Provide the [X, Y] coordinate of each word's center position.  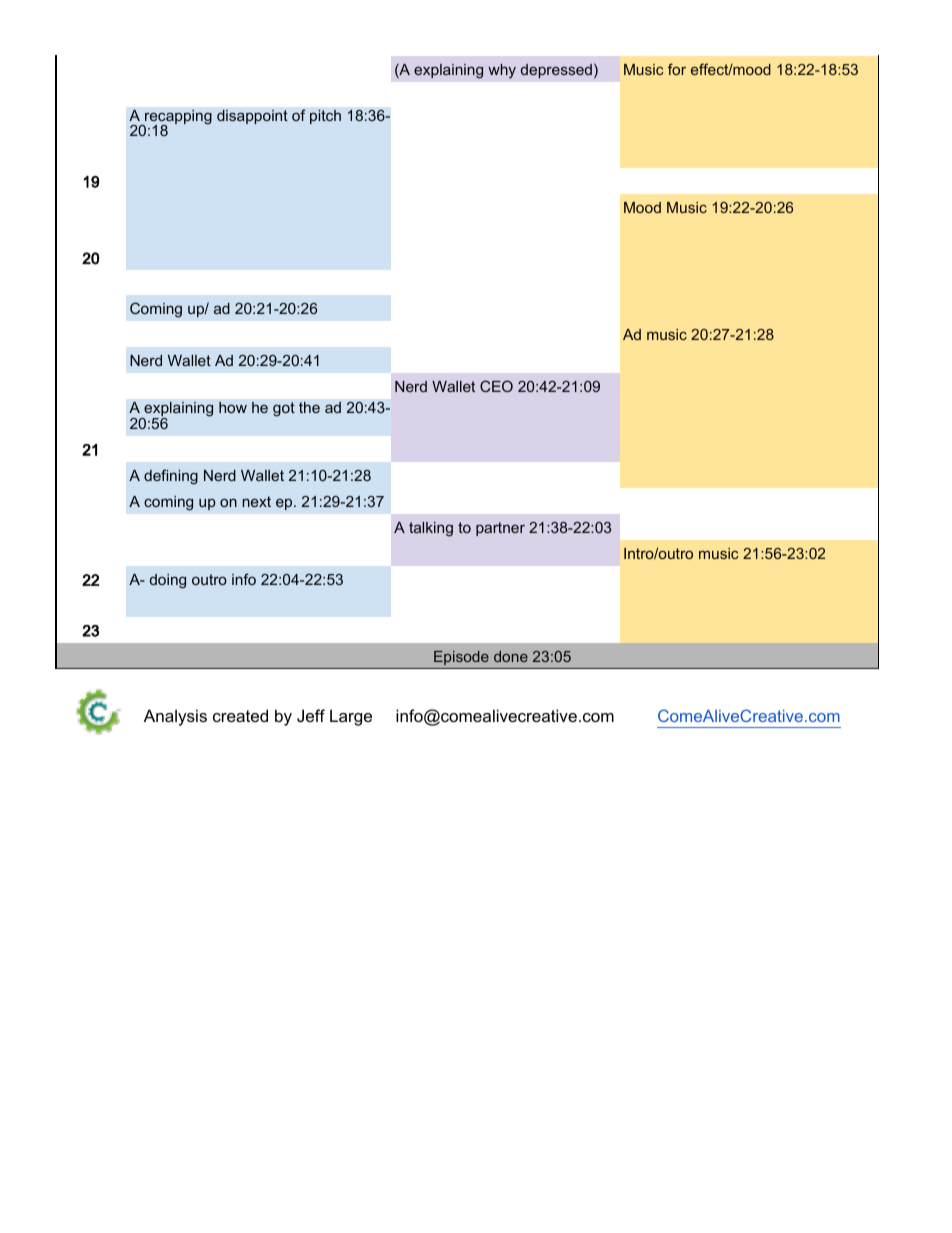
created [240, 715]
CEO [496, 386]
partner [500, 529]
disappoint [252, 117]
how [233, 407]
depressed [556, 71]
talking [431, 529]
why [502, 71]
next [256, 501]
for [677, 69]
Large [351, 717]
